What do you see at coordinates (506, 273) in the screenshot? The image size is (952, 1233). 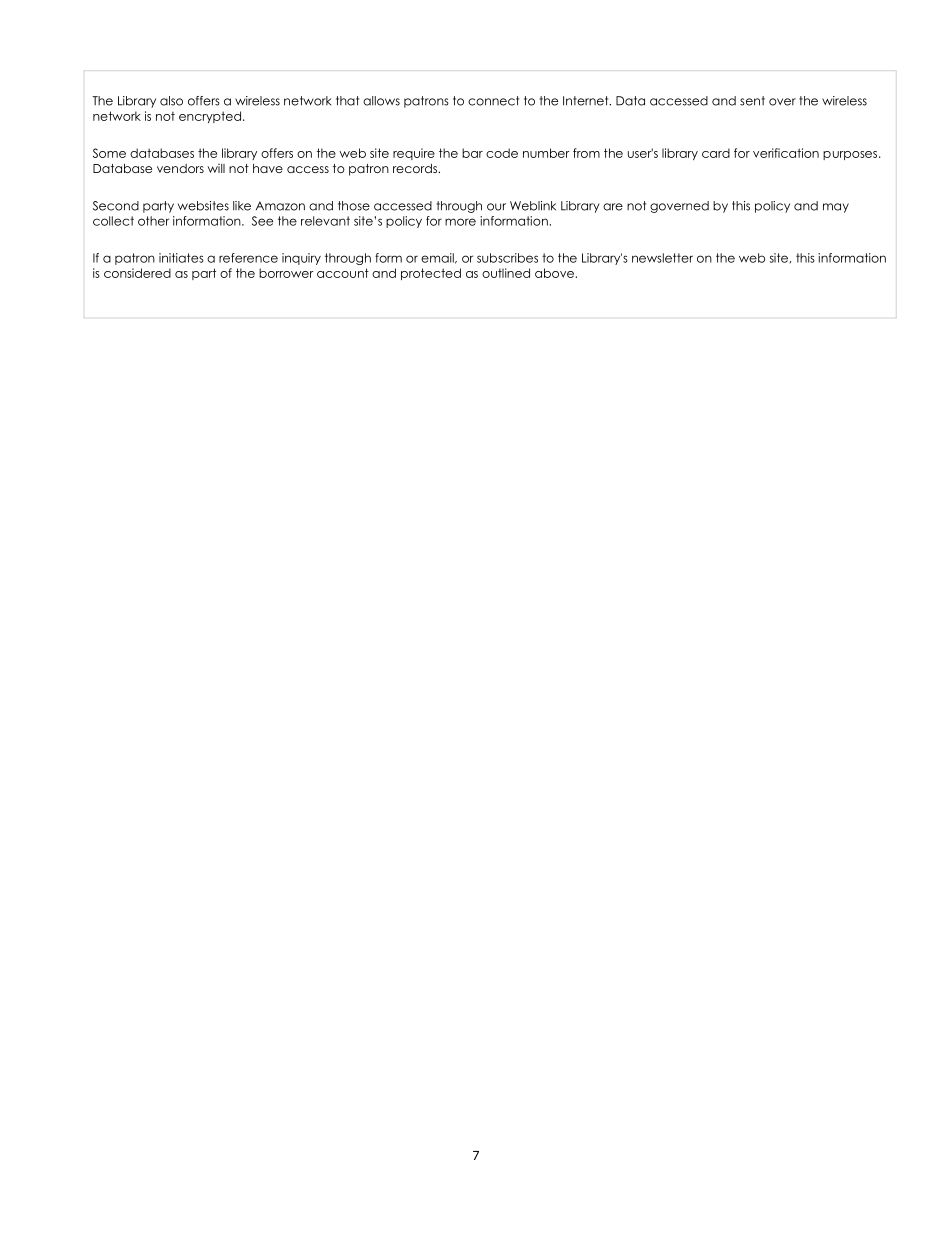 I see `outlined` at bounding box center [506, 273].
